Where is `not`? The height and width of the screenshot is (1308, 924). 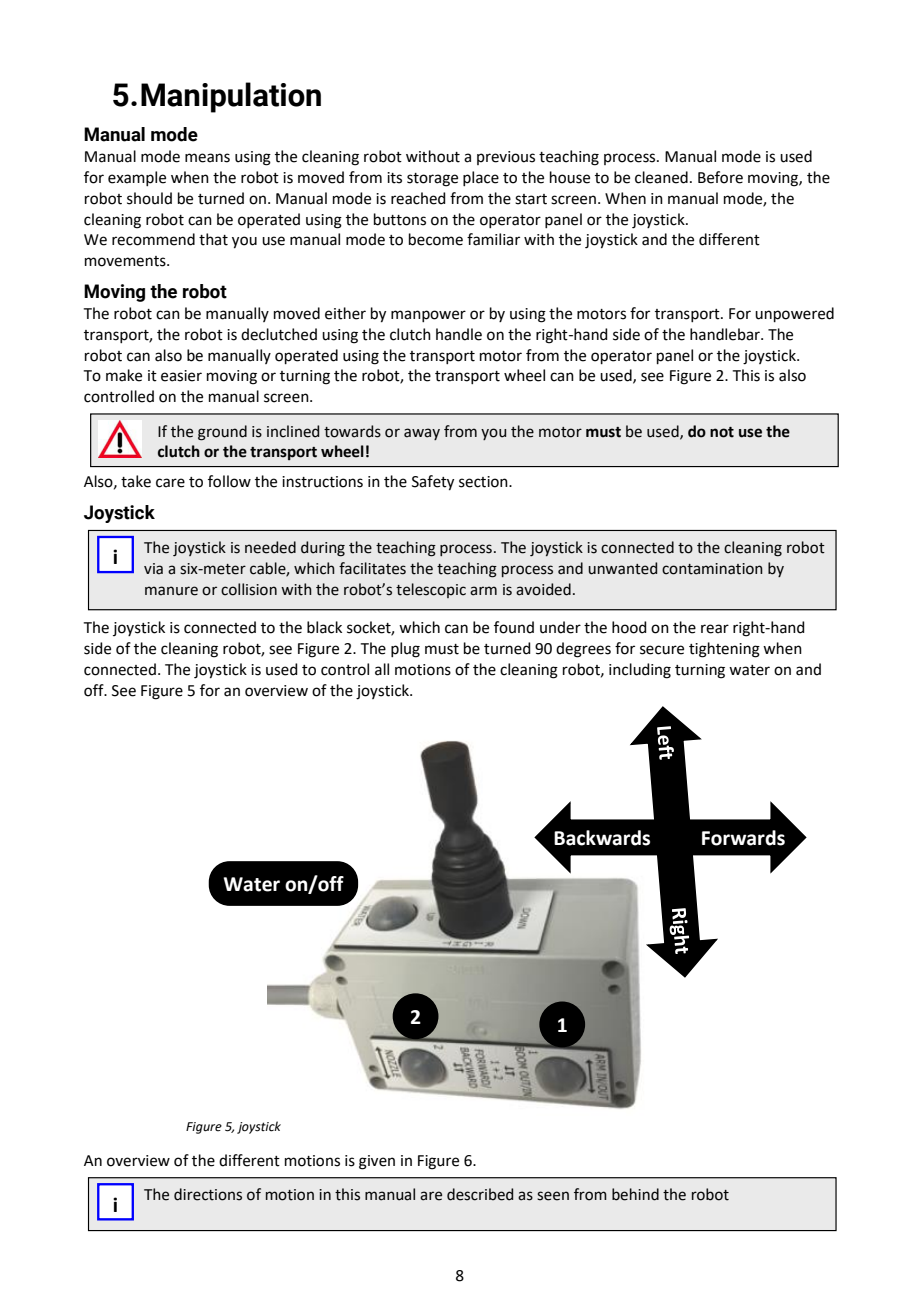
not is located at coordinates (722, 432).
